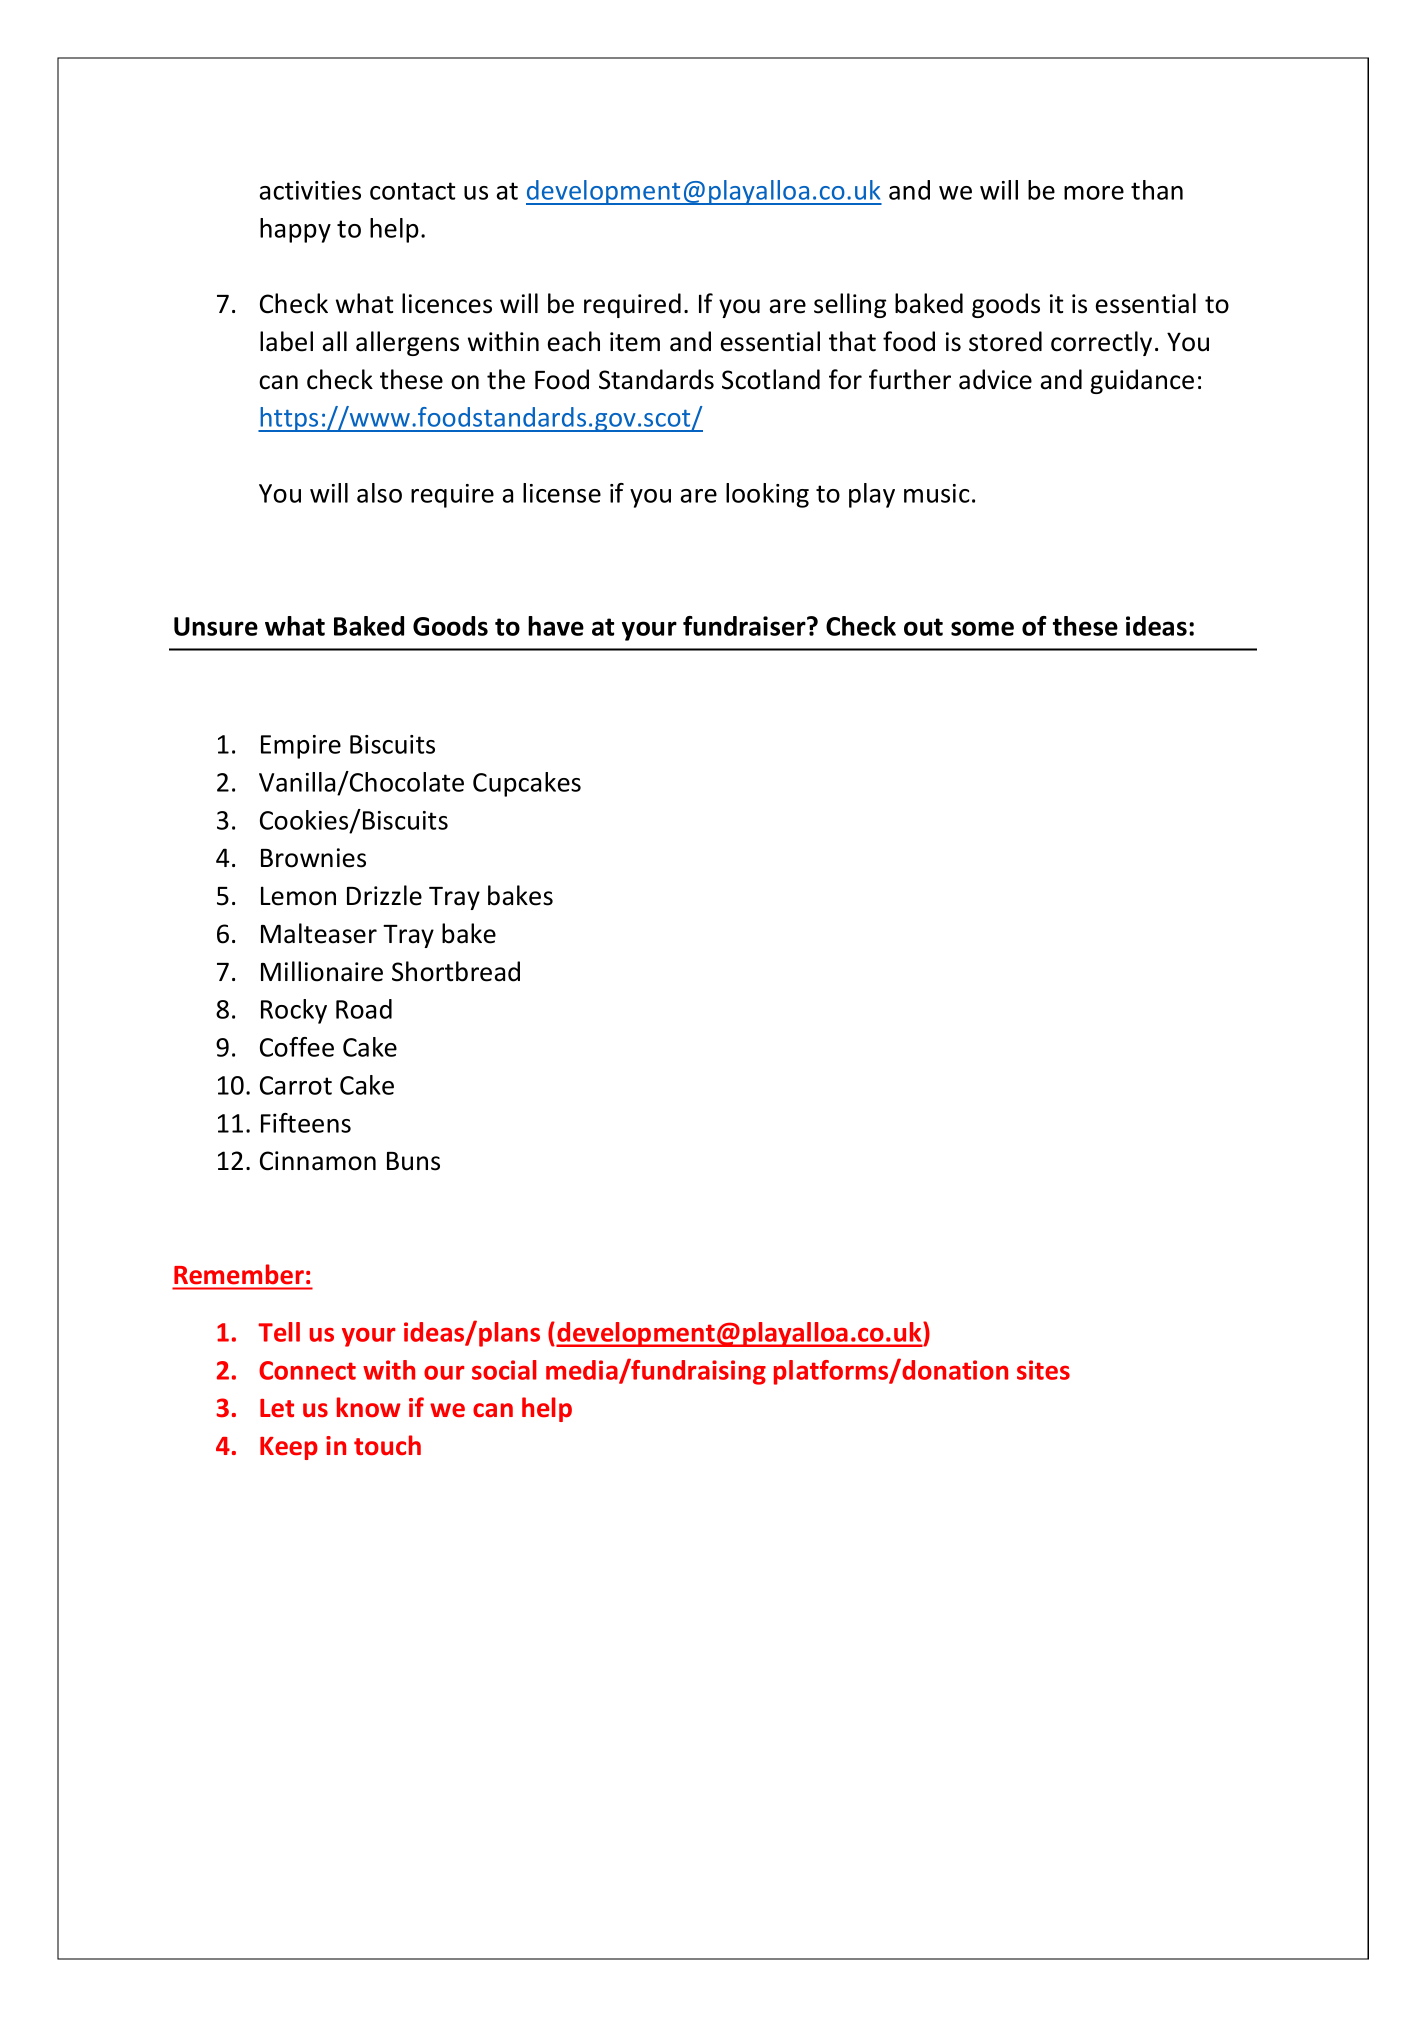  What do you see at coordinates (635, 342) in the image?
I see `item` at bounding box center [635, 342].
